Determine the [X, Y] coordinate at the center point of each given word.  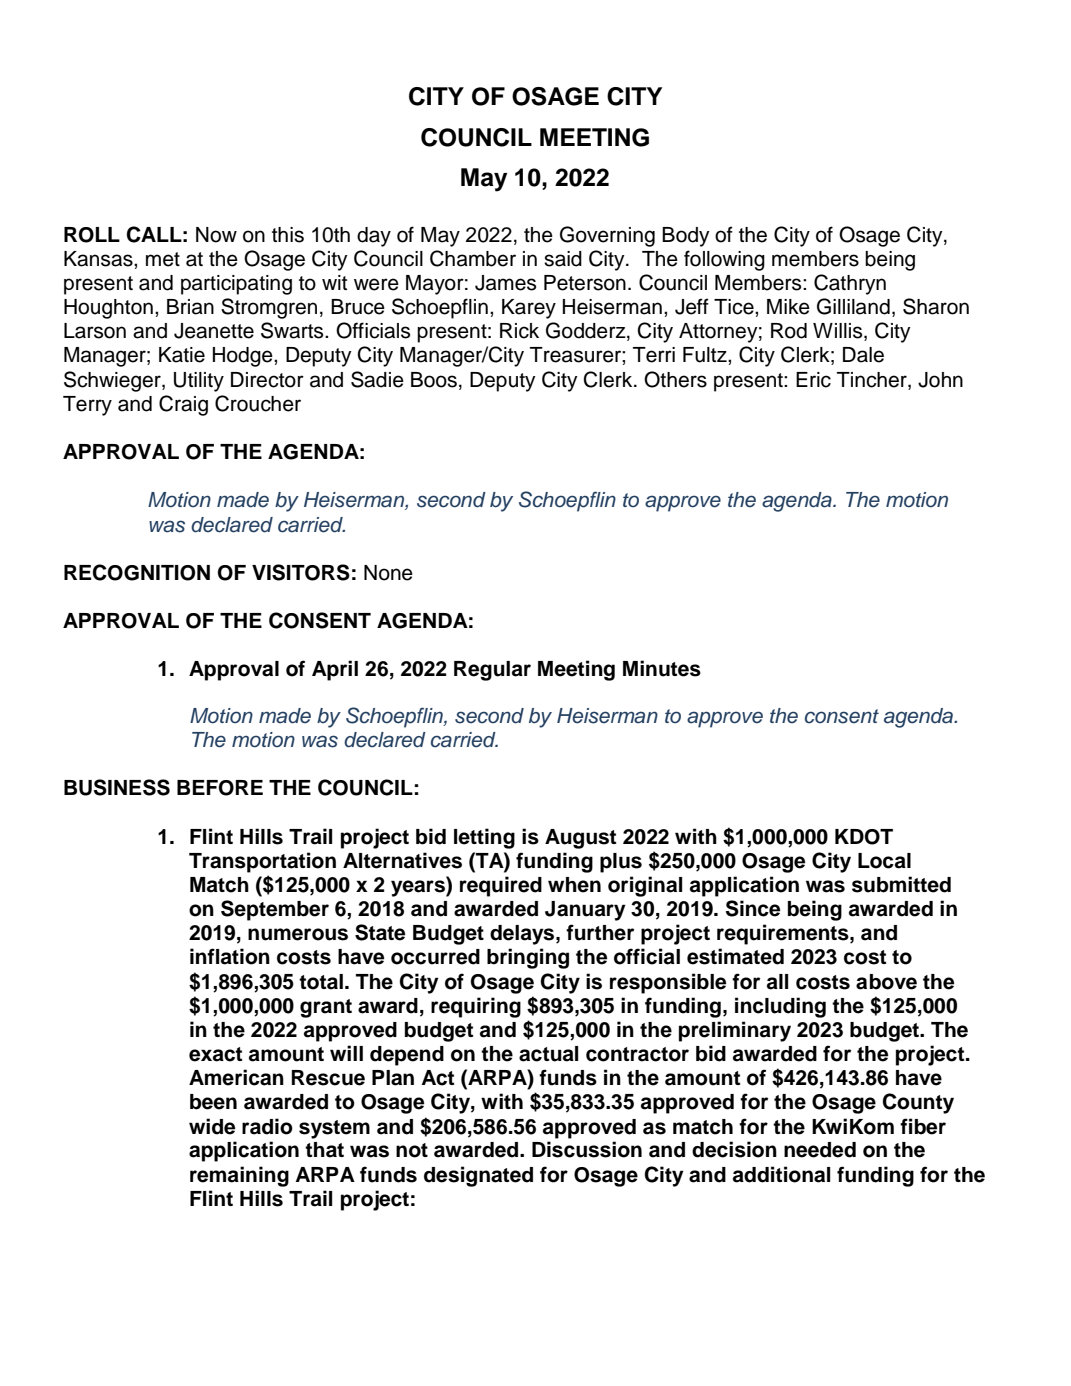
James [505, 283]
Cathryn [850, 284]
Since [753, 908]
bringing [528, 958]
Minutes [662, 668]
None [388, 573]
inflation [230, 956]
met [163, 259]
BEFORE [220, 788]
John [940, 380]
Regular [492, 671]
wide [212, 1126]
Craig [183, 405]
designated [478, 1176]
